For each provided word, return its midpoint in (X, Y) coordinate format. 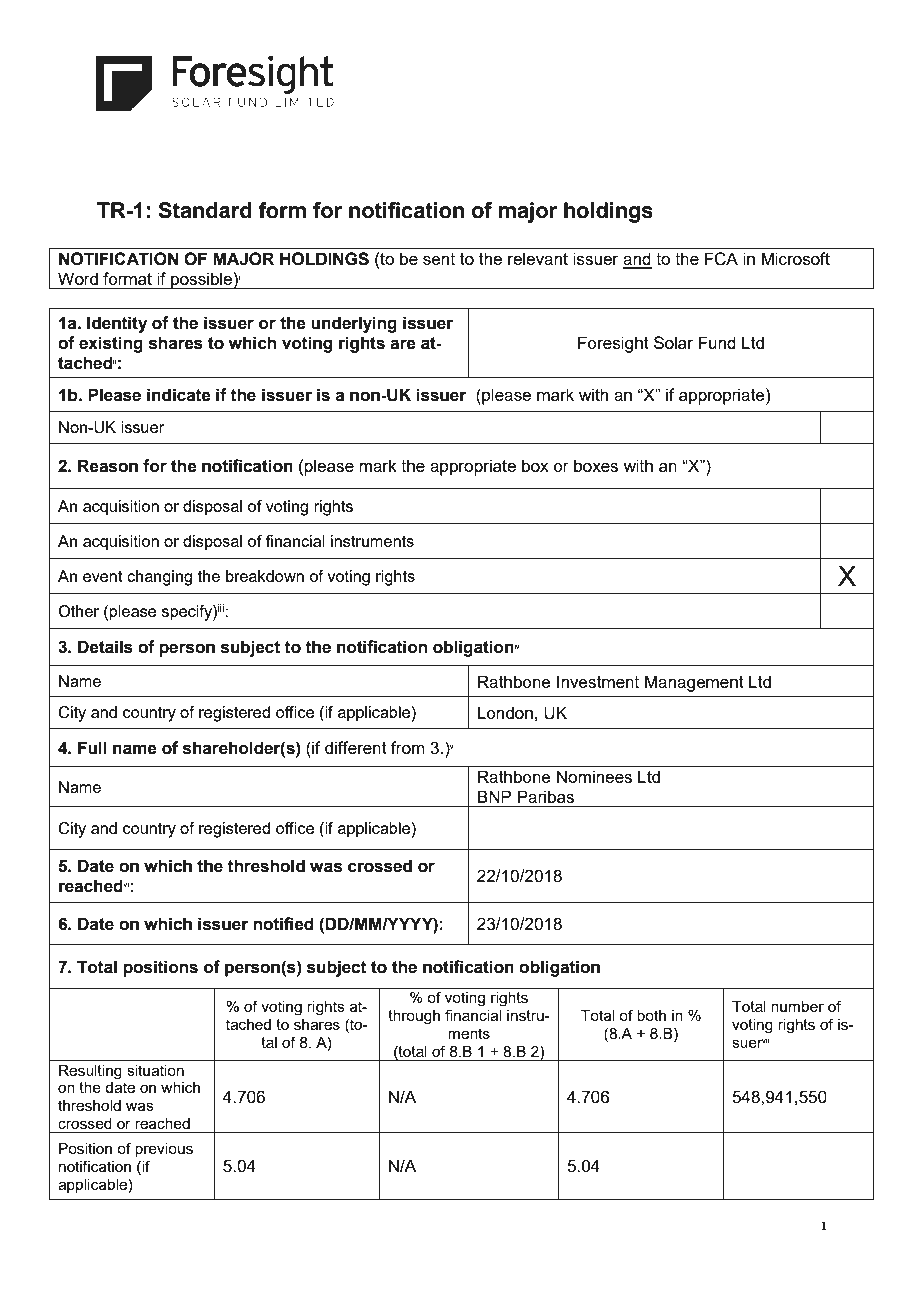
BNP (494, 796)
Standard (205, 210)
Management (694, 683)
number (797, 1006)
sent (439, 259)
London (505, 712)
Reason (108, 466)
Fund (717, 342)
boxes (596, 465)
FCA (721, 259)
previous (164, 1150)
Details (105, 647)
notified (283, 924)
